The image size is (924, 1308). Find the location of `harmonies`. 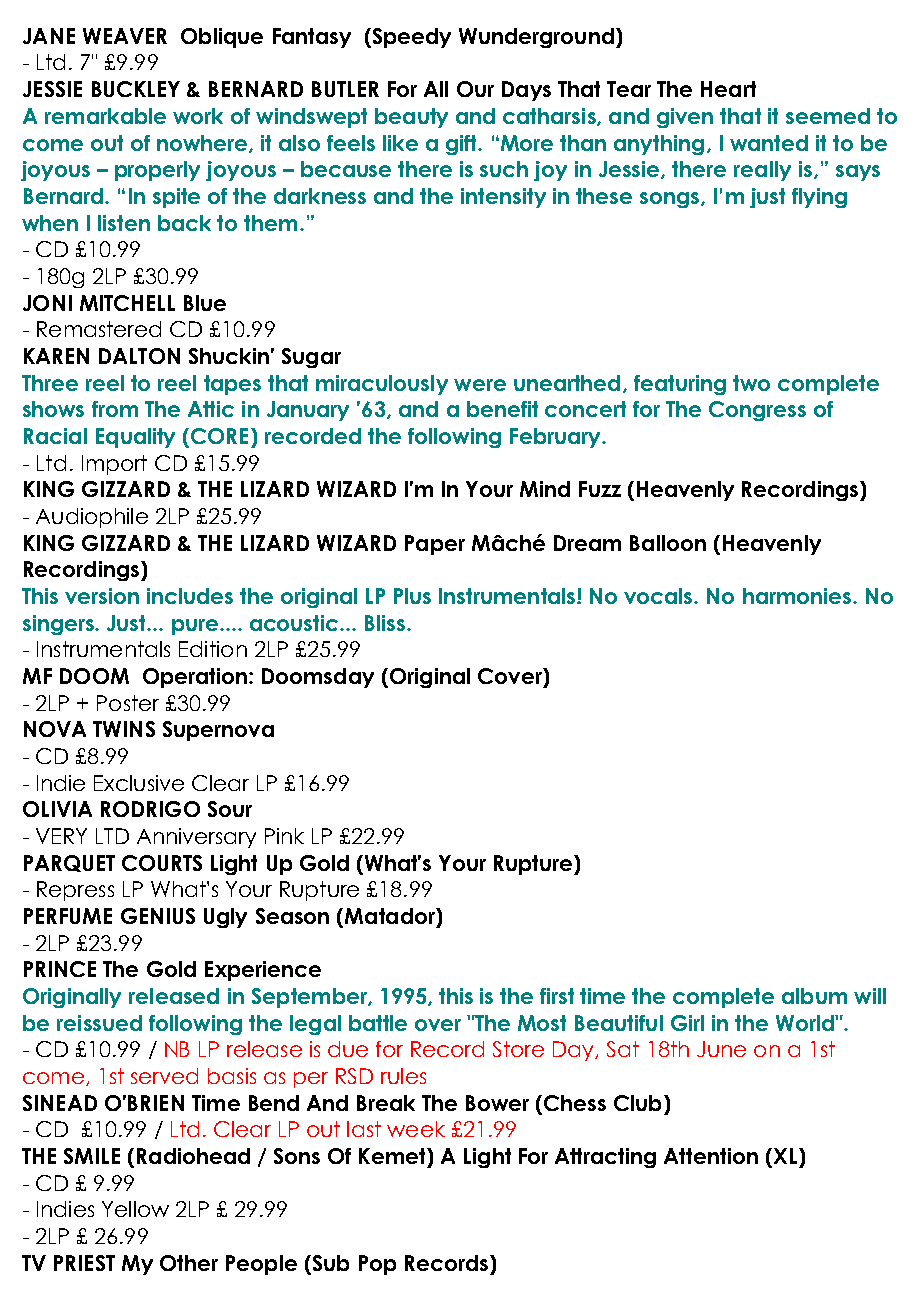

harmonies is located at coordinates (798, 596).
